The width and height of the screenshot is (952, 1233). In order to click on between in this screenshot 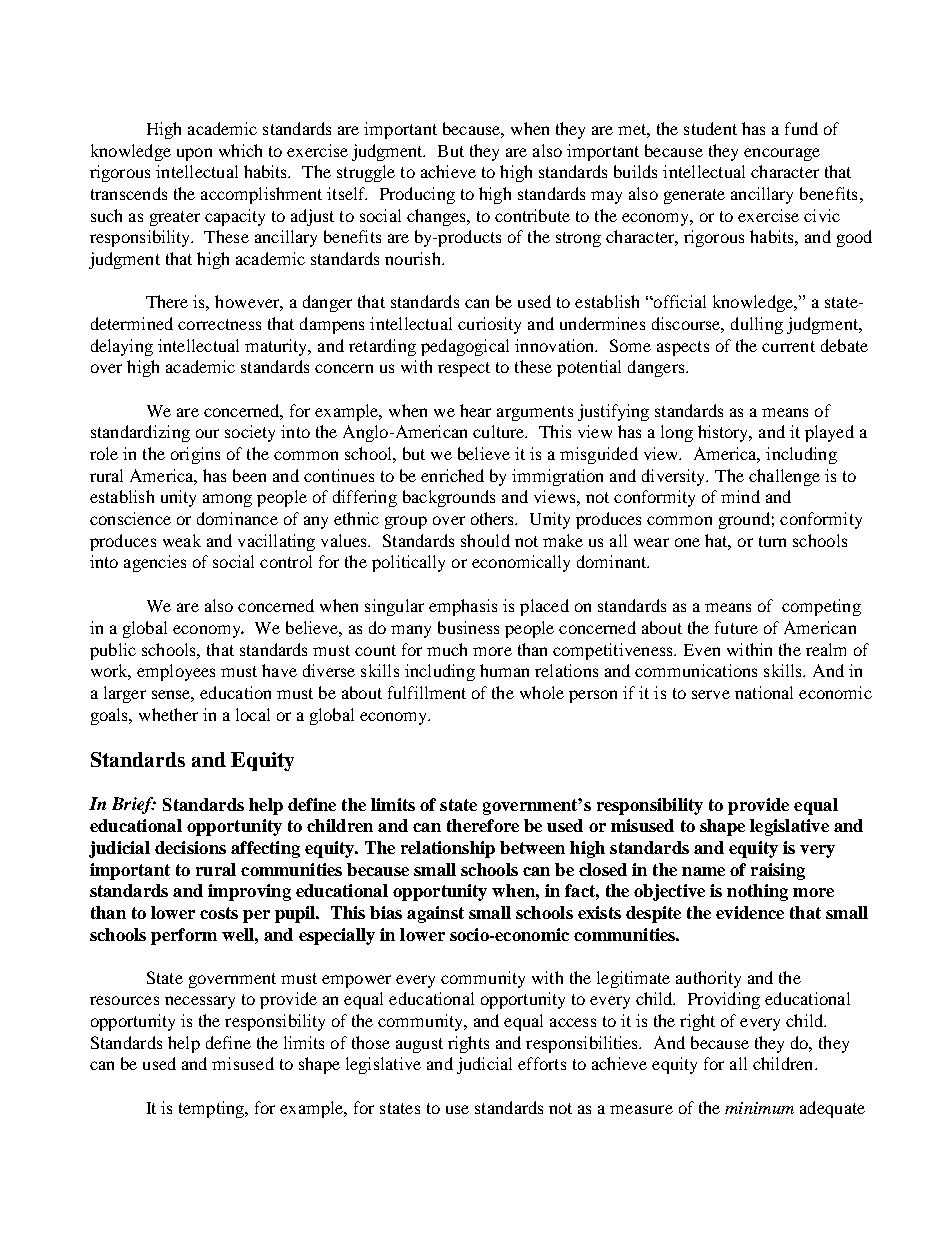, I will do `click(532, 847)`.
